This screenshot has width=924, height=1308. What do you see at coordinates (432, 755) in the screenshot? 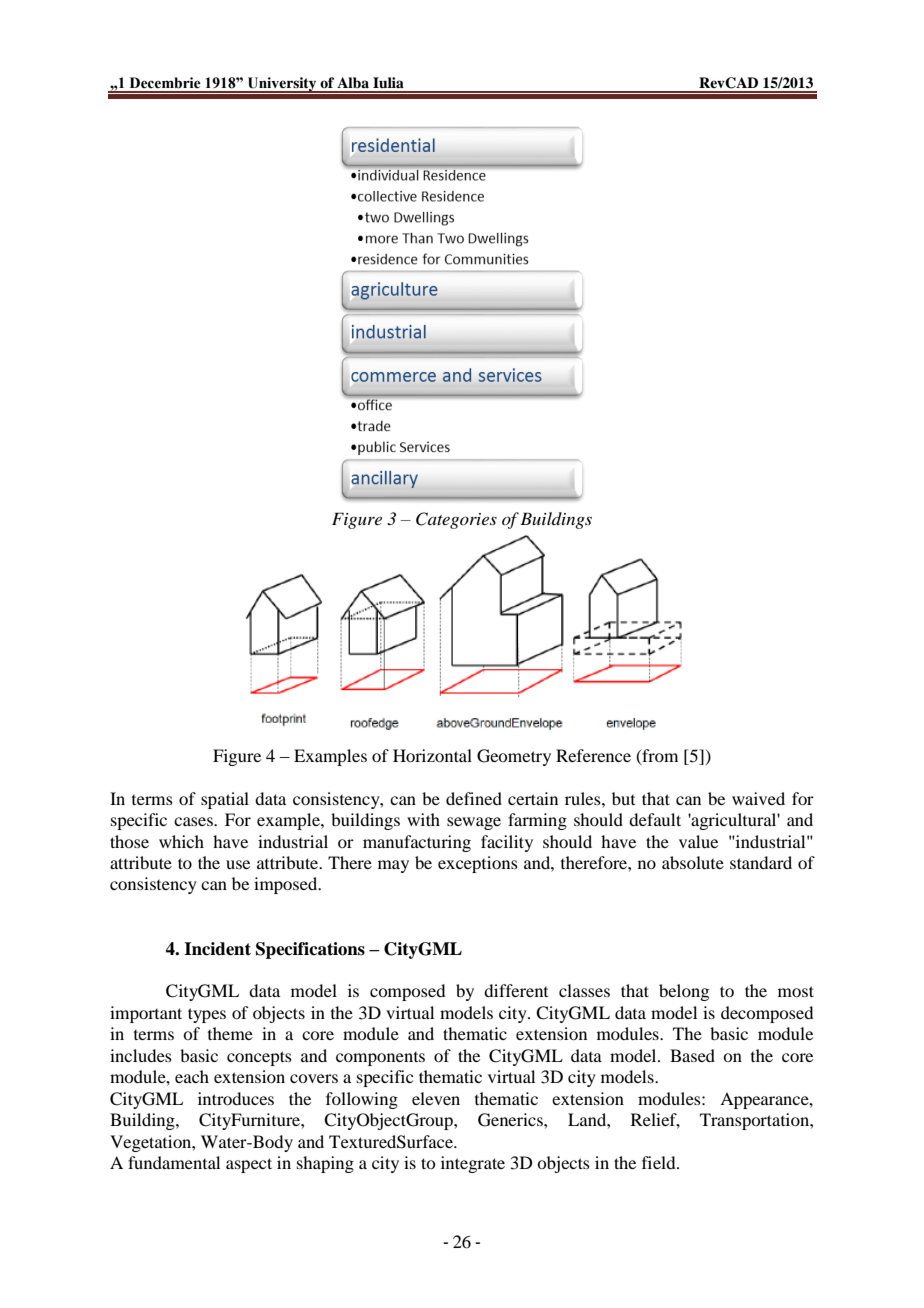
I see `Horizontal` at bounding box center [432, 755].
